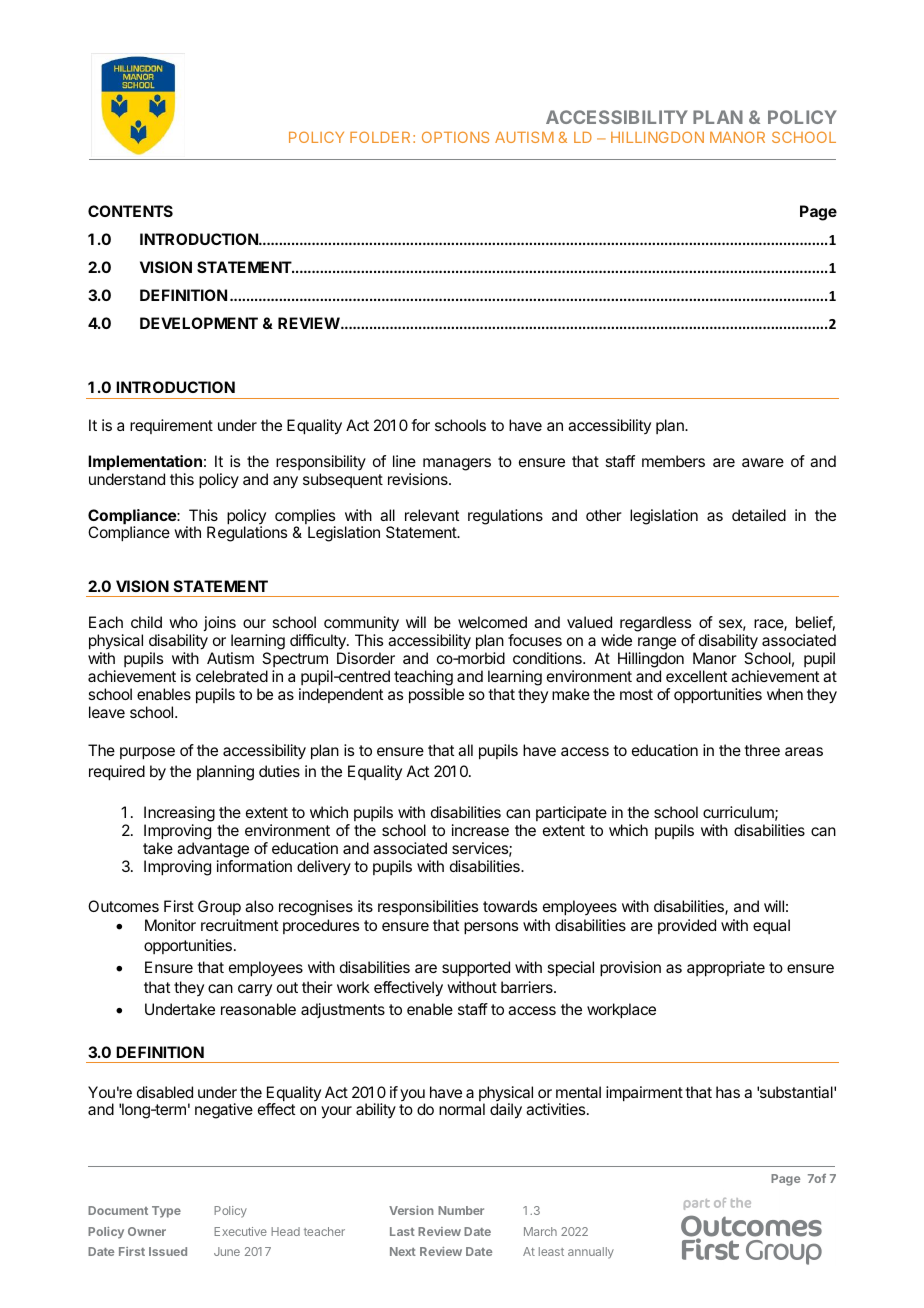 This screenshot has height=1308, width=924. What do you see at coordinates (461, 1210) in the screenshot?
I see `Number` at bounding box center [461, 1210].
